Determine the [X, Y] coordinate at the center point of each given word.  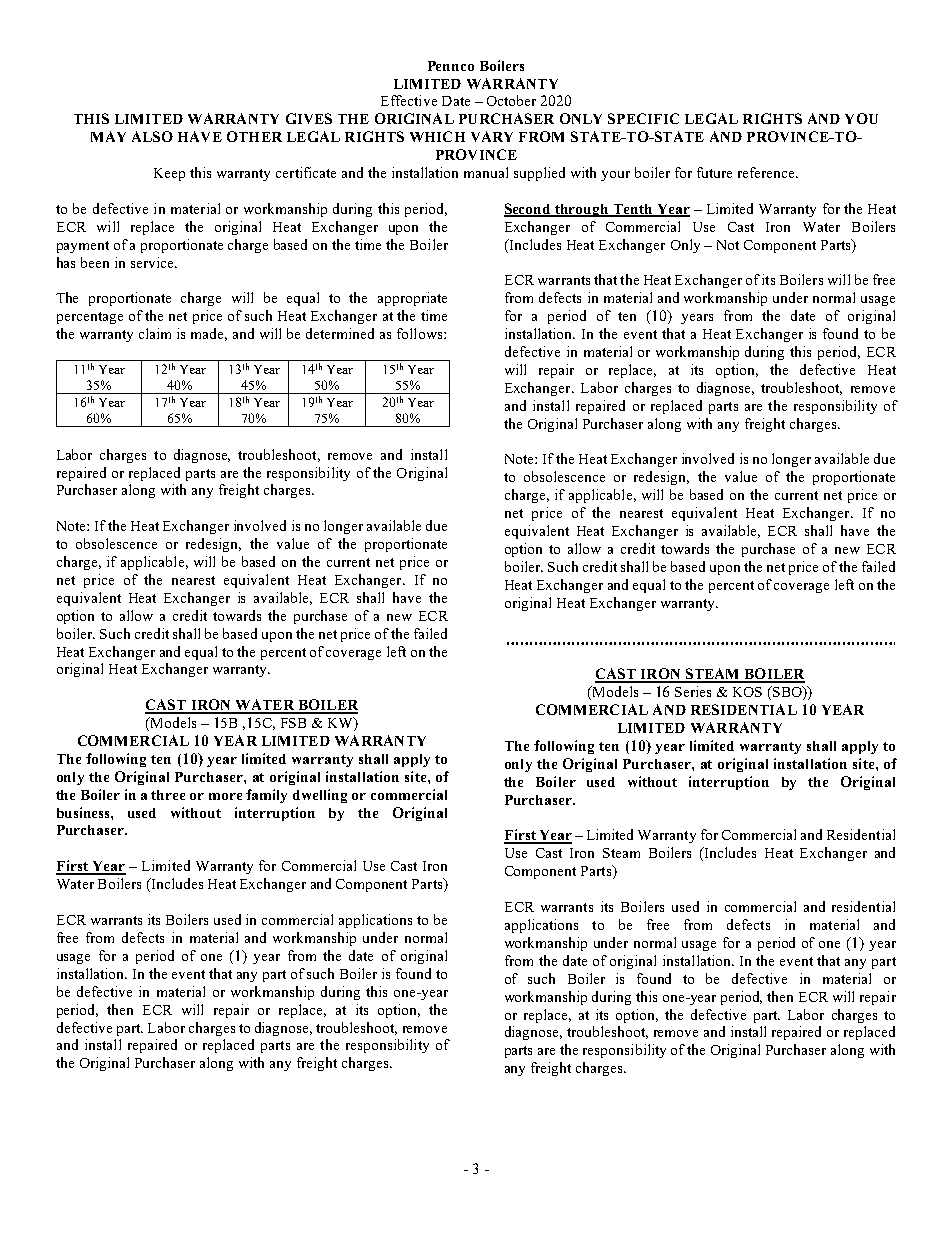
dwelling [320, 796]
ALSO [152, 136]
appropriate [412, 299]
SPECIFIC [643, 118]
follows [421, 333]
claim [155, 333]
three [168, 795]
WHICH [437, 136]
